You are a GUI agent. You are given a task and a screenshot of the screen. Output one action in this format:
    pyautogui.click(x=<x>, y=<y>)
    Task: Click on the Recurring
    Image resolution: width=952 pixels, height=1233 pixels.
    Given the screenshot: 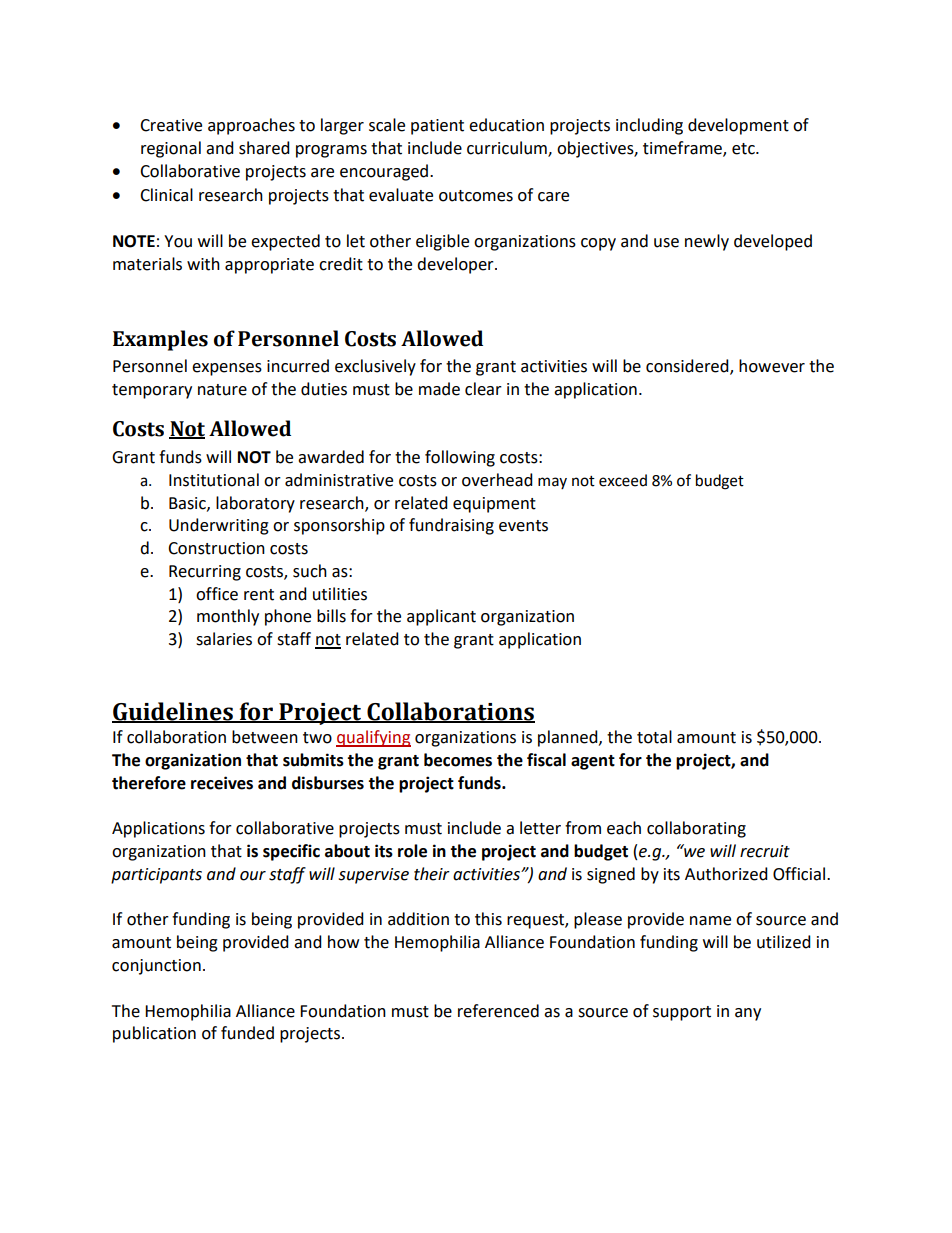 What is the action you would take?
    pyautogui.click(x=205, y=573)
